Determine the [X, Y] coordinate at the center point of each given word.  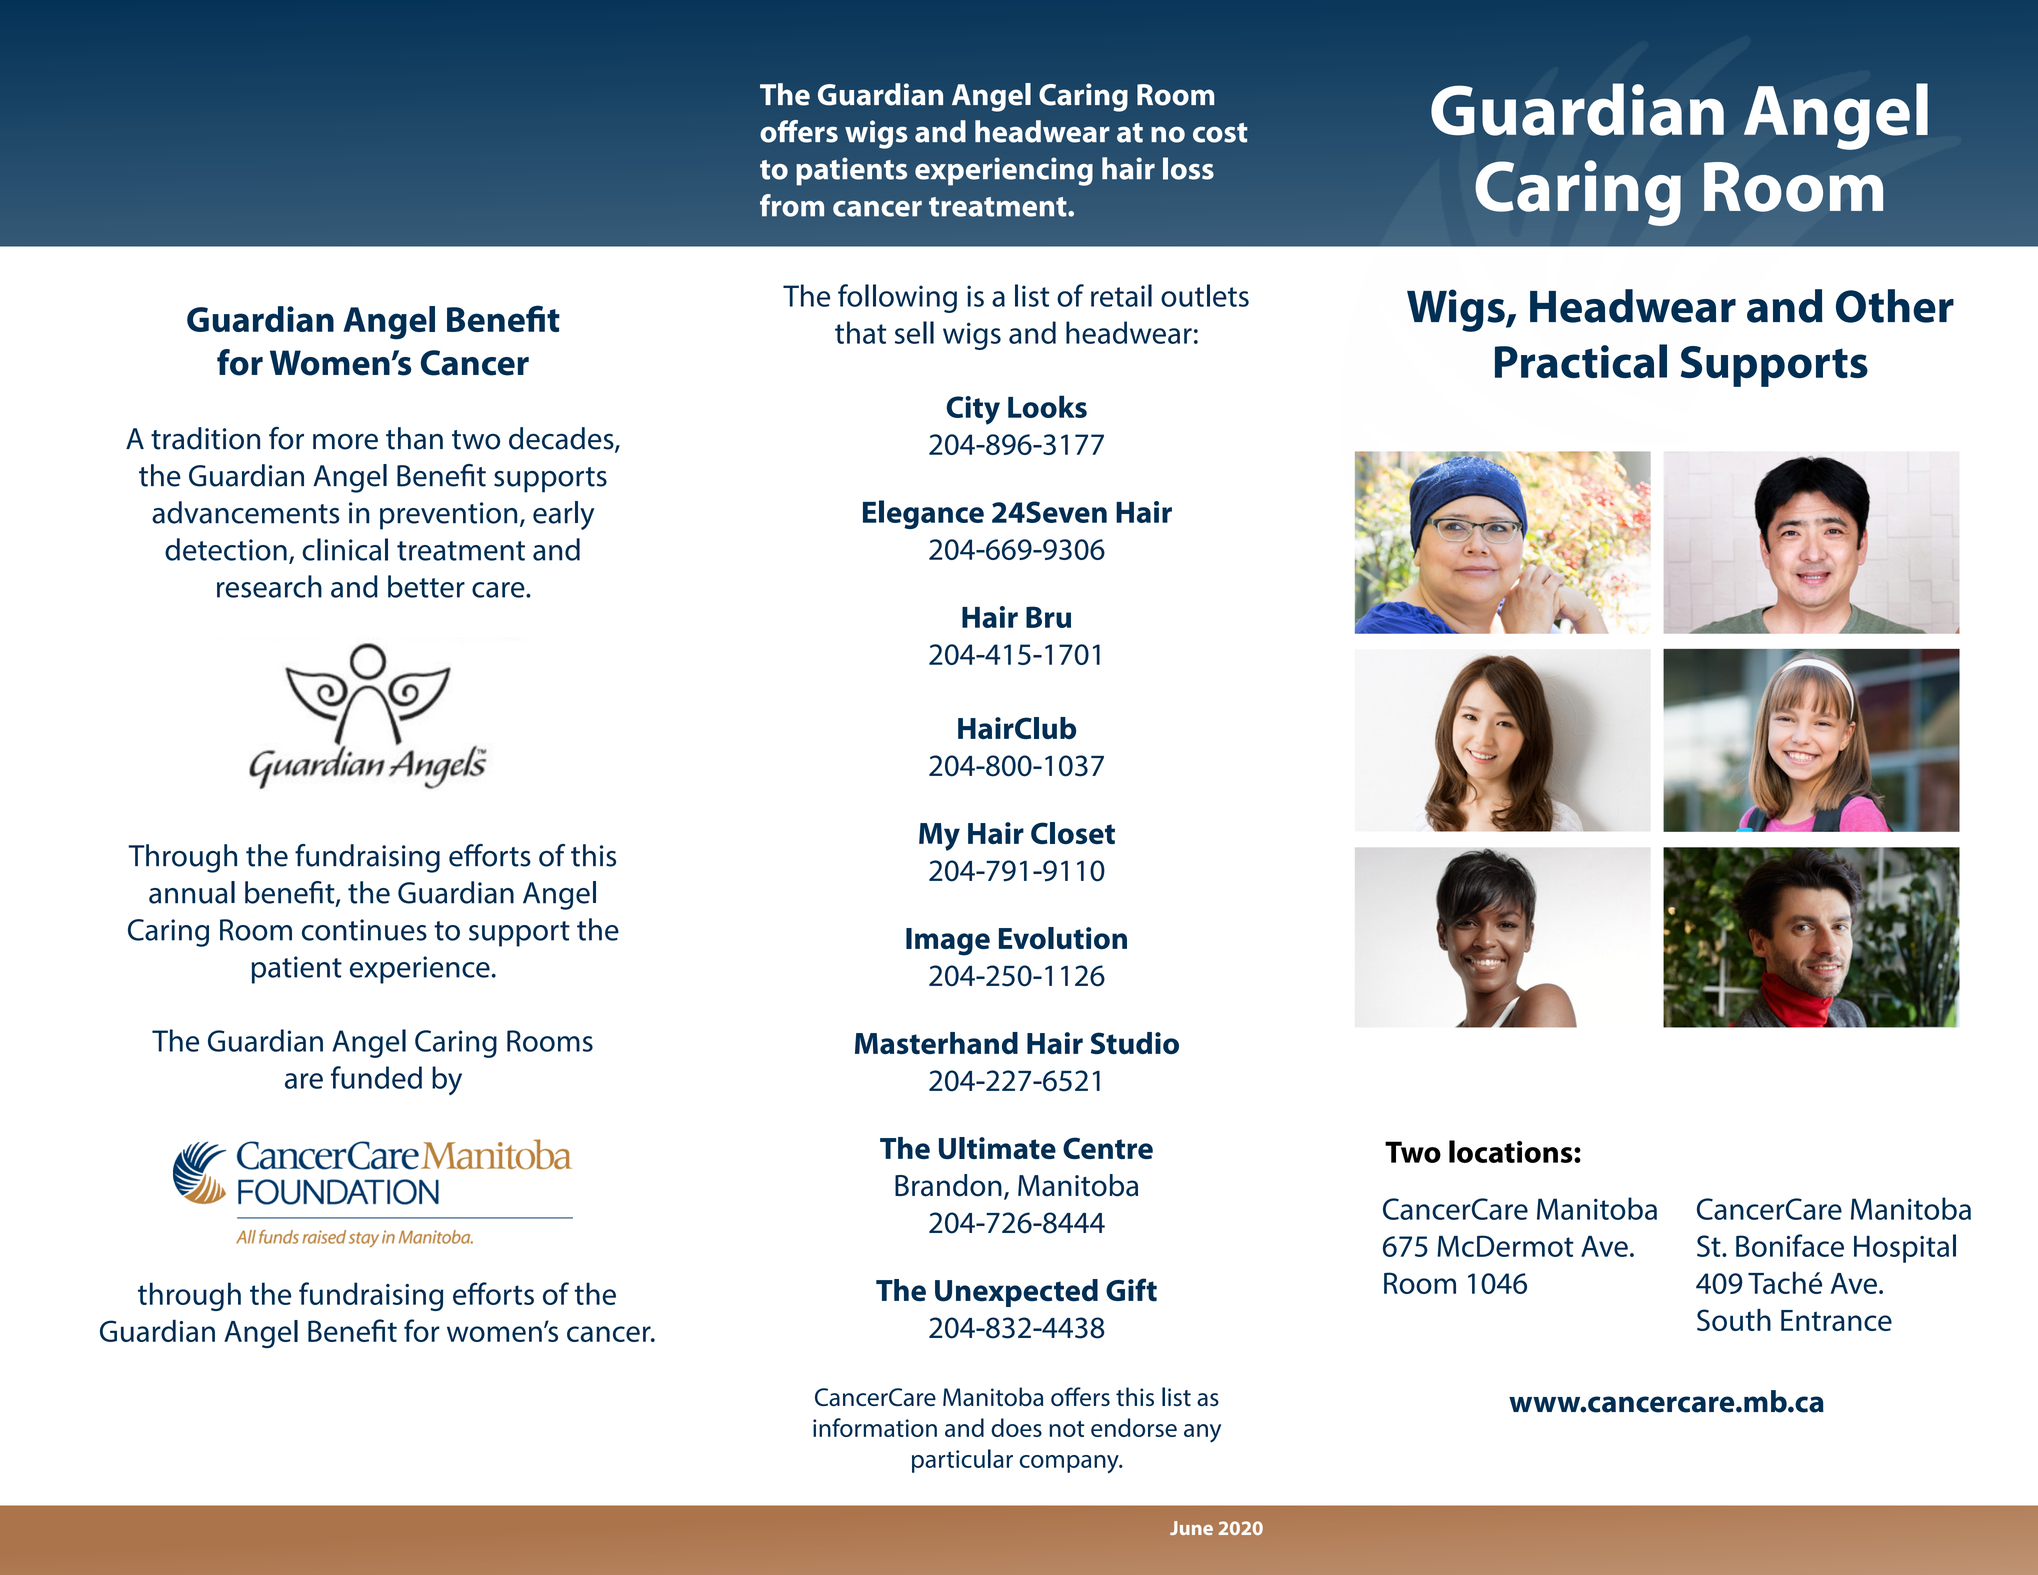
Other [1895, 306]
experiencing [1004, 171]
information [875, 1427]
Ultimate [997, 1148]
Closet [1073, 833]
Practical [1581, 361]
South [1734, 1320]
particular [962, 1461]
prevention [448, 516]
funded [376, 1077]
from [792, 205]
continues [364, 930]
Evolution [1063, 938]
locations [1512, 1151]
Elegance [923, 514]
